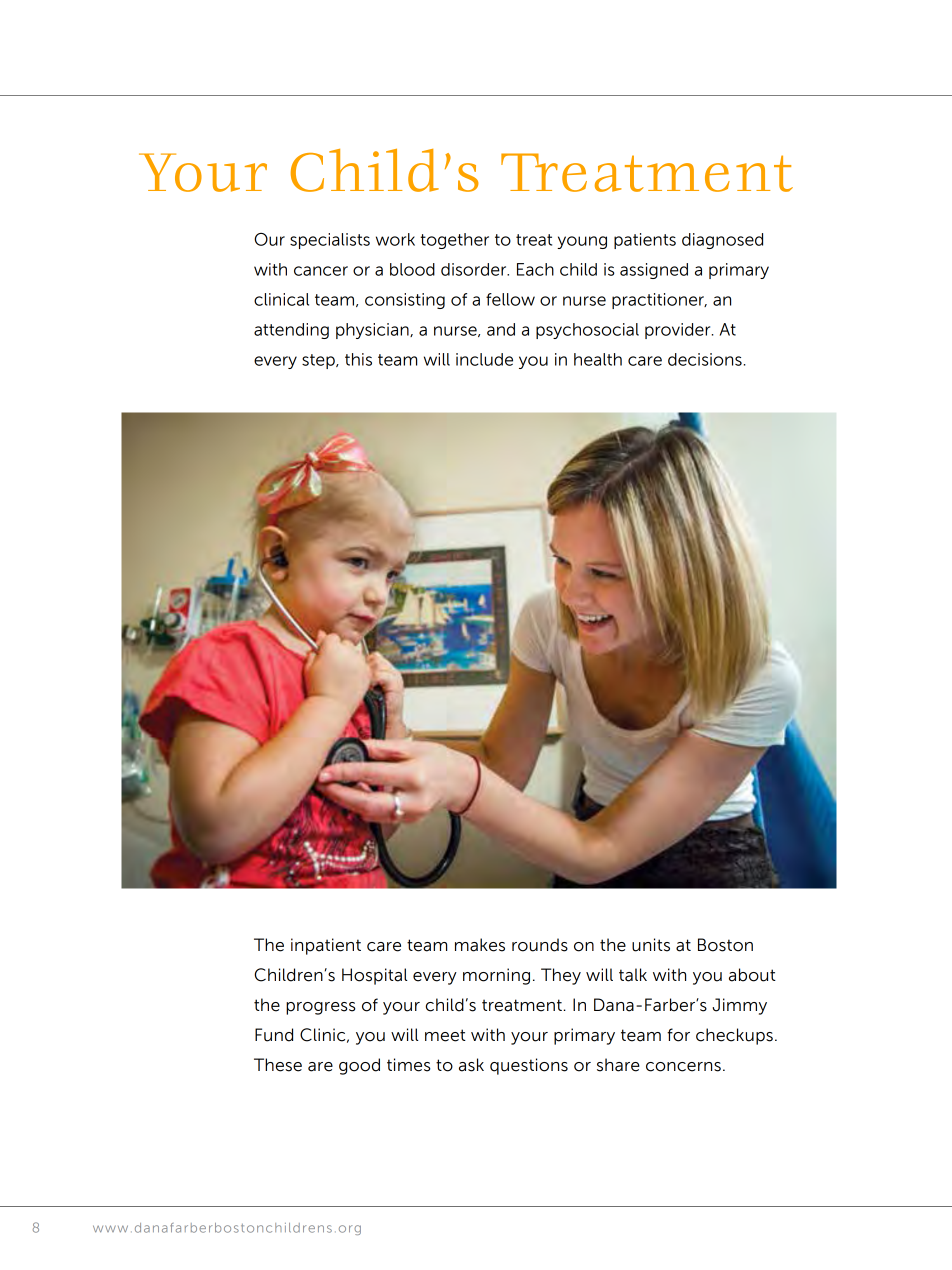 The image size is (952, 1270). Describe the element at coordinates (722, 241) in the document. I see `diagnosed` at that location.
